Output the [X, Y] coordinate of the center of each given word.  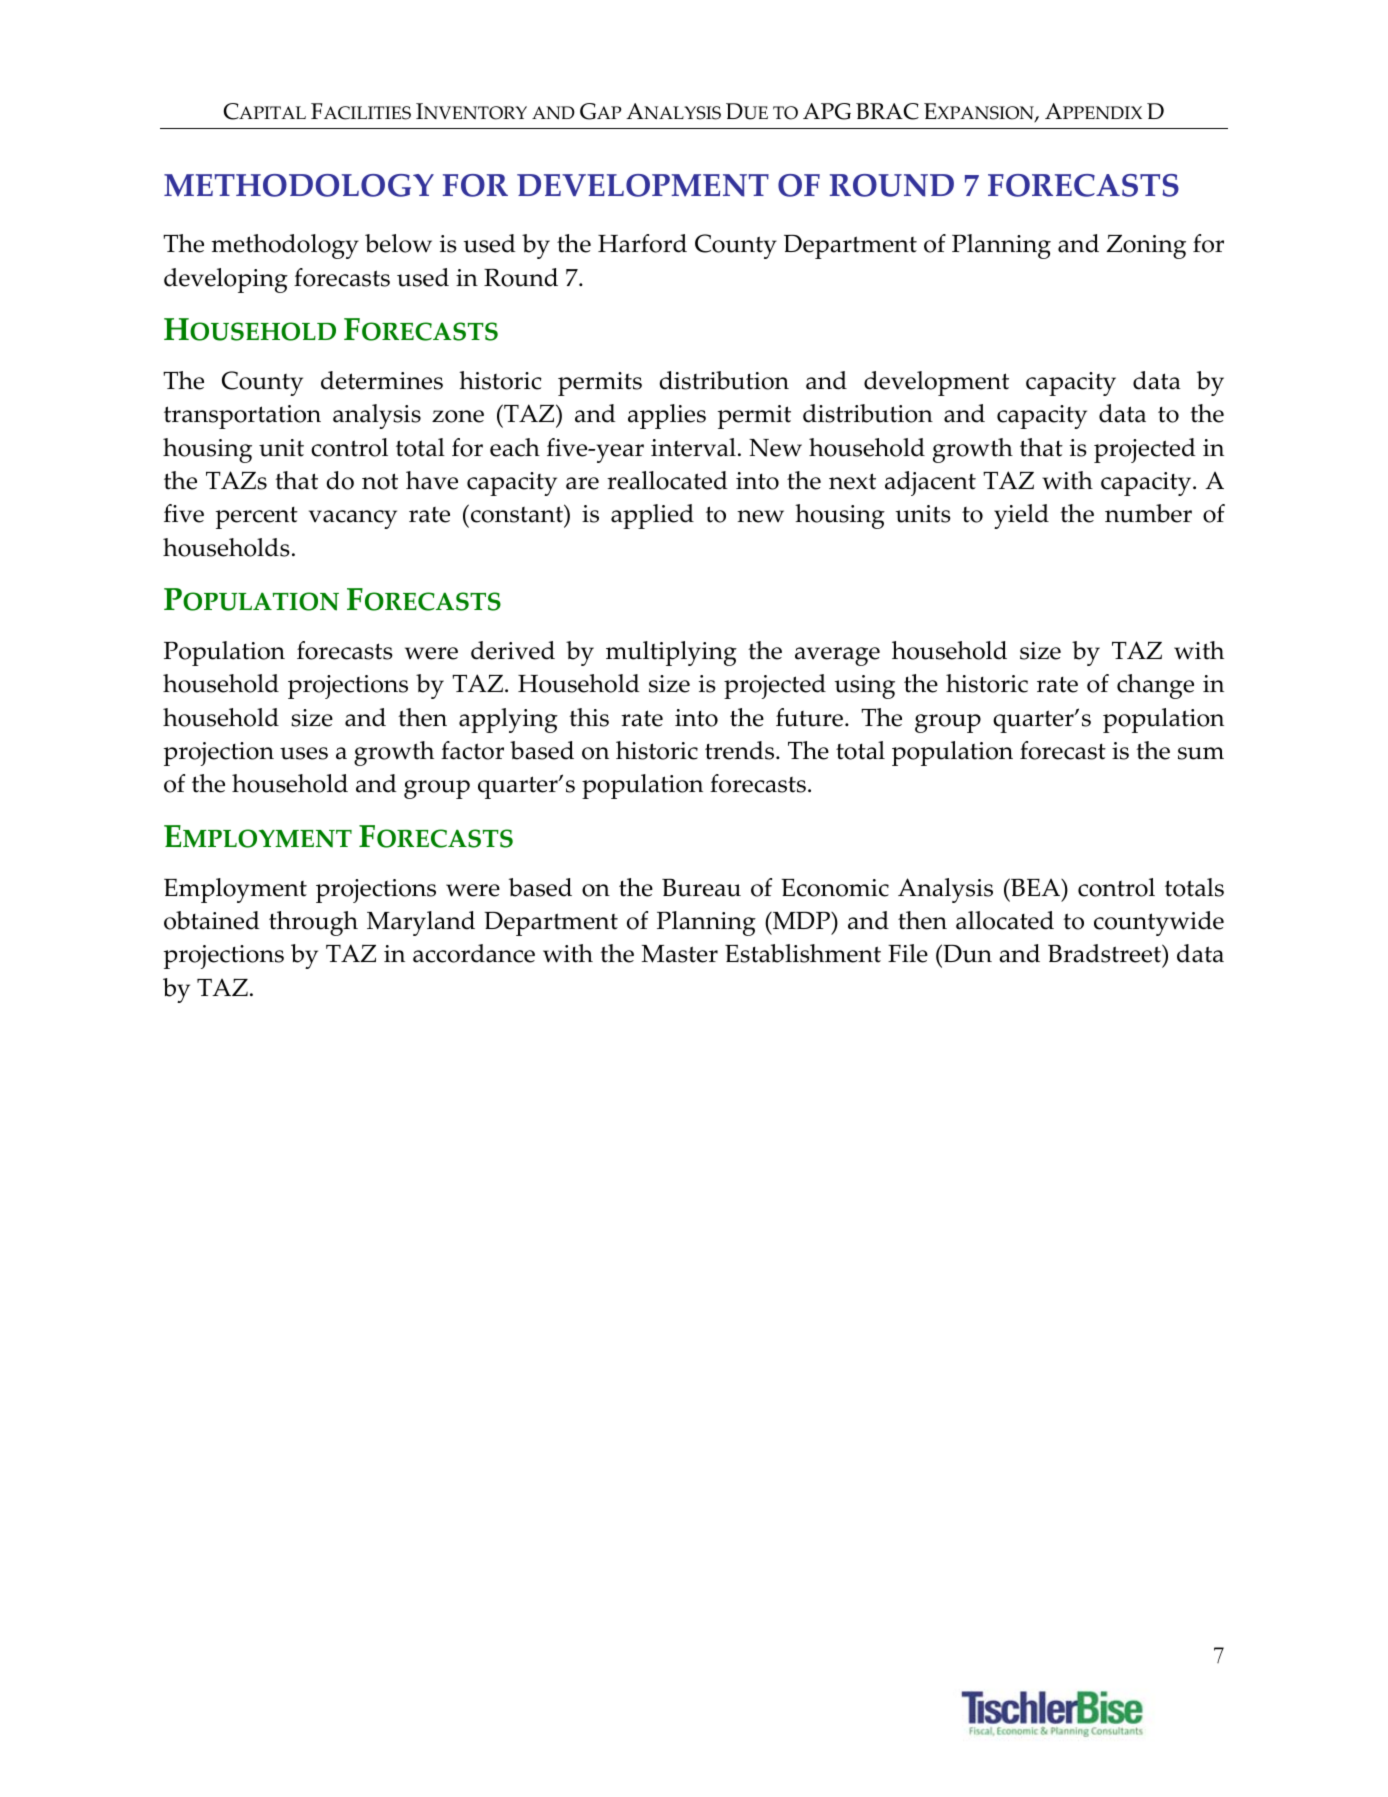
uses [304, 753]
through [313, 923]
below [398, 243]
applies [667, 416]
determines [382, 380]
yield [1021, 516]
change [1155, 686]
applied [652, 516]
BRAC [887, 111]
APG [827, 111]
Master [679, 954]
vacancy [353, 519]
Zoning [1146, 247]
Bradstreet [1106, 955]
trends [741, 750]
